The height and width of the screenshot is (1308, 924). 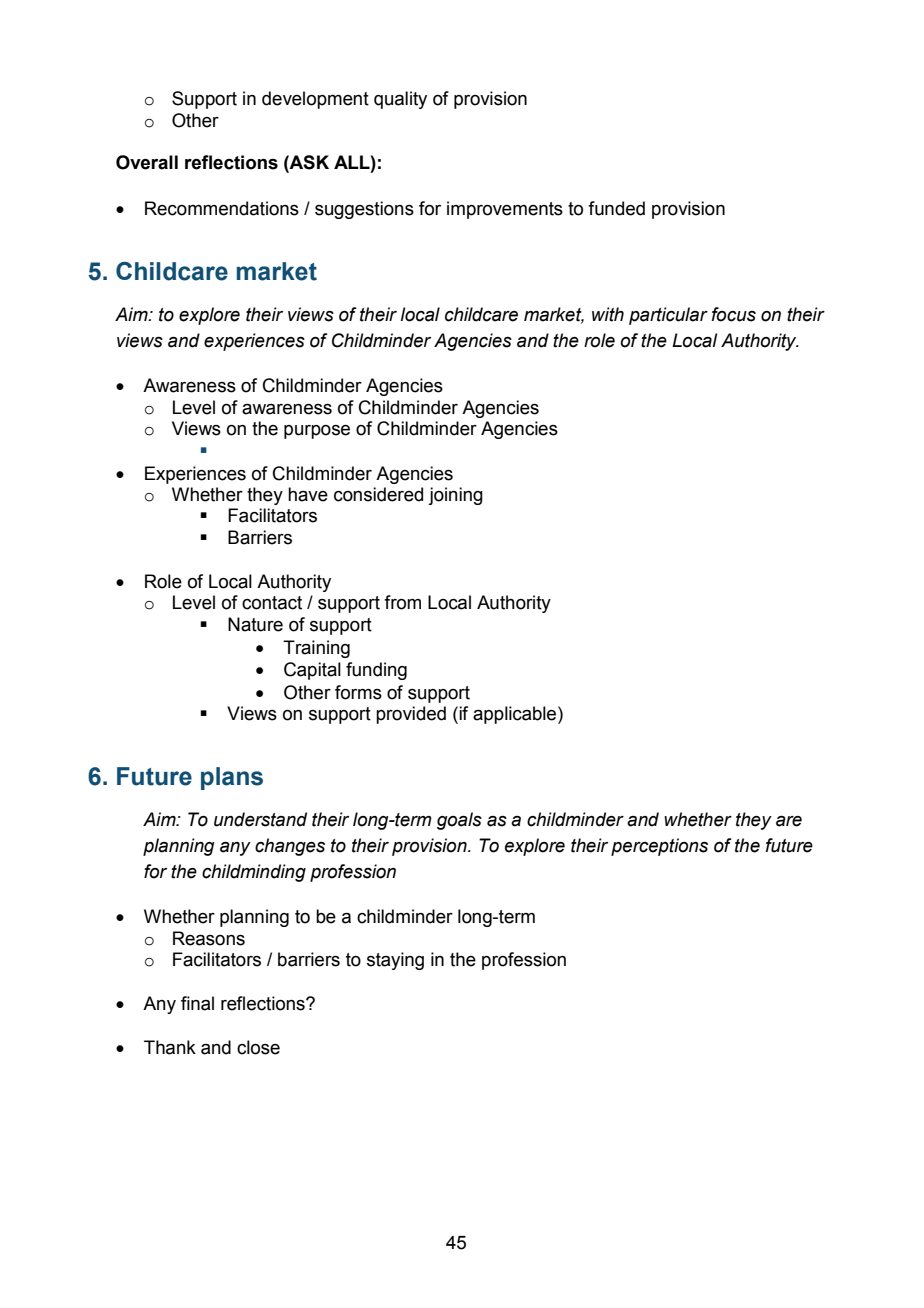 What do you see at coordinates (455, 496) in the screenshot?
I see `joining` at bounding box center [455, 496].
